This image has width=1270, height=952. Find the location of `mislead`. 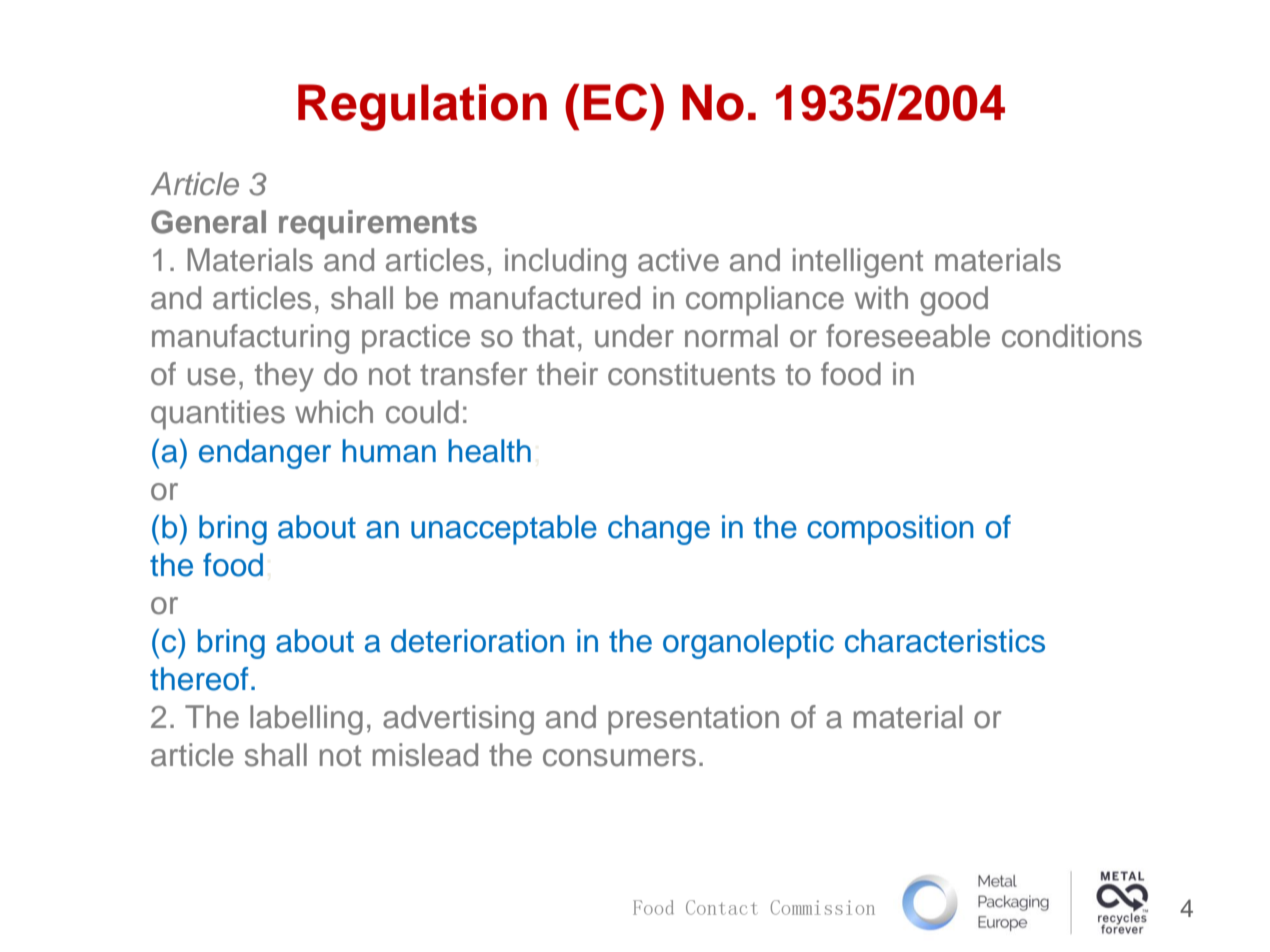

mislead is located at coordinates (425, 755).
